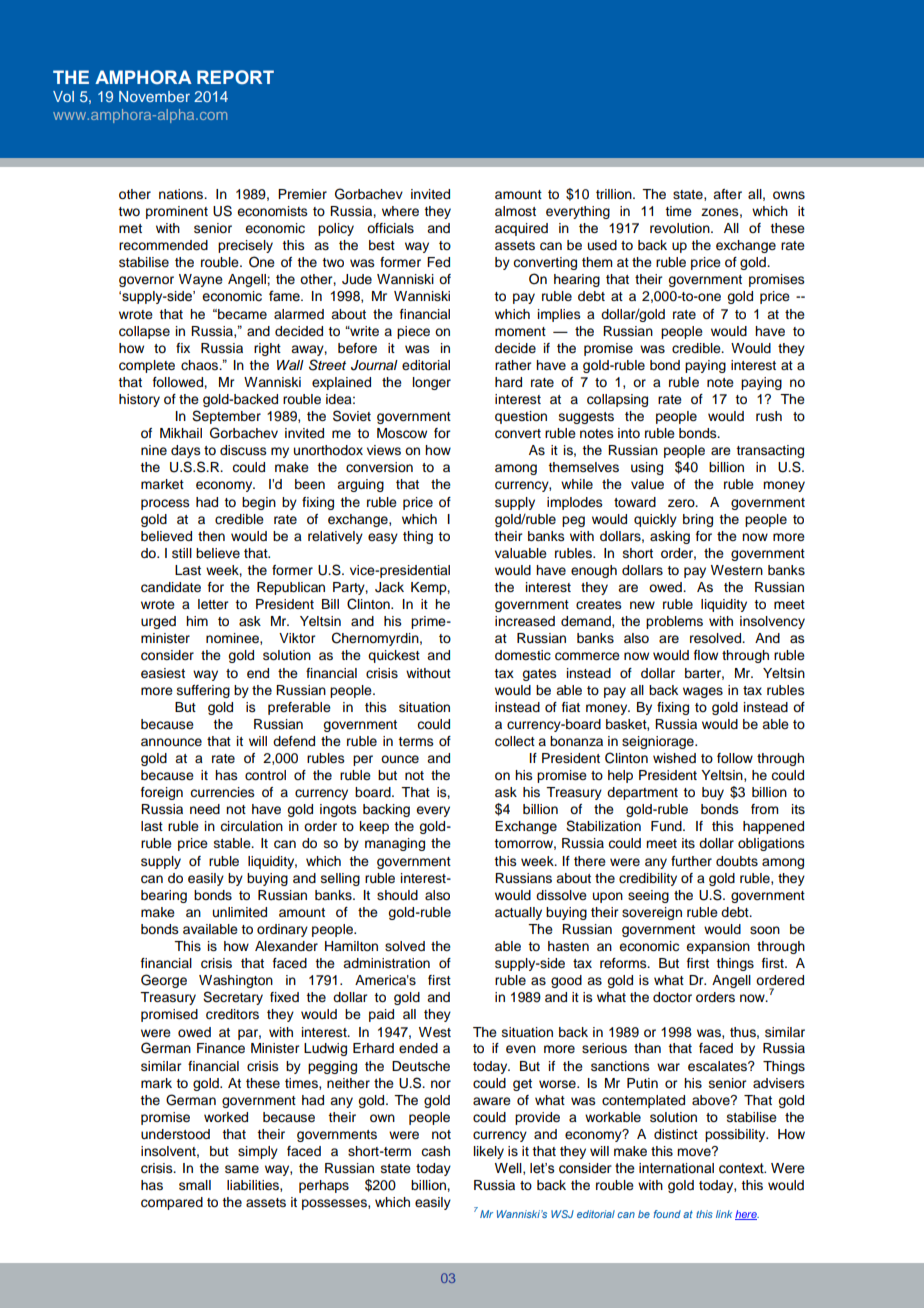  I want to click on collect, so click(515, 741).
